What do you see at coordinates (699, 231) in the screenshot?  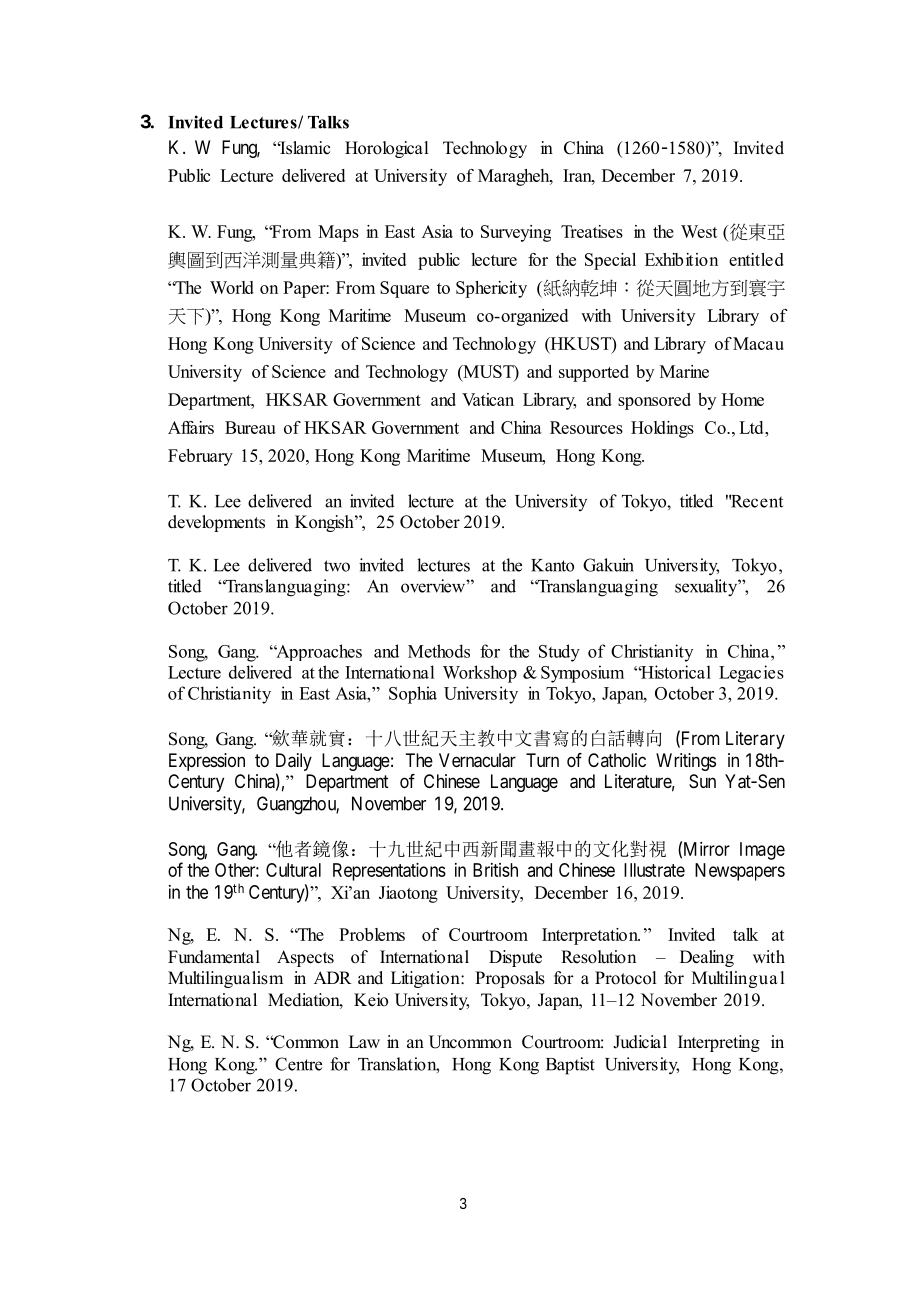 I see `West` at bounding box center [699, 231].
